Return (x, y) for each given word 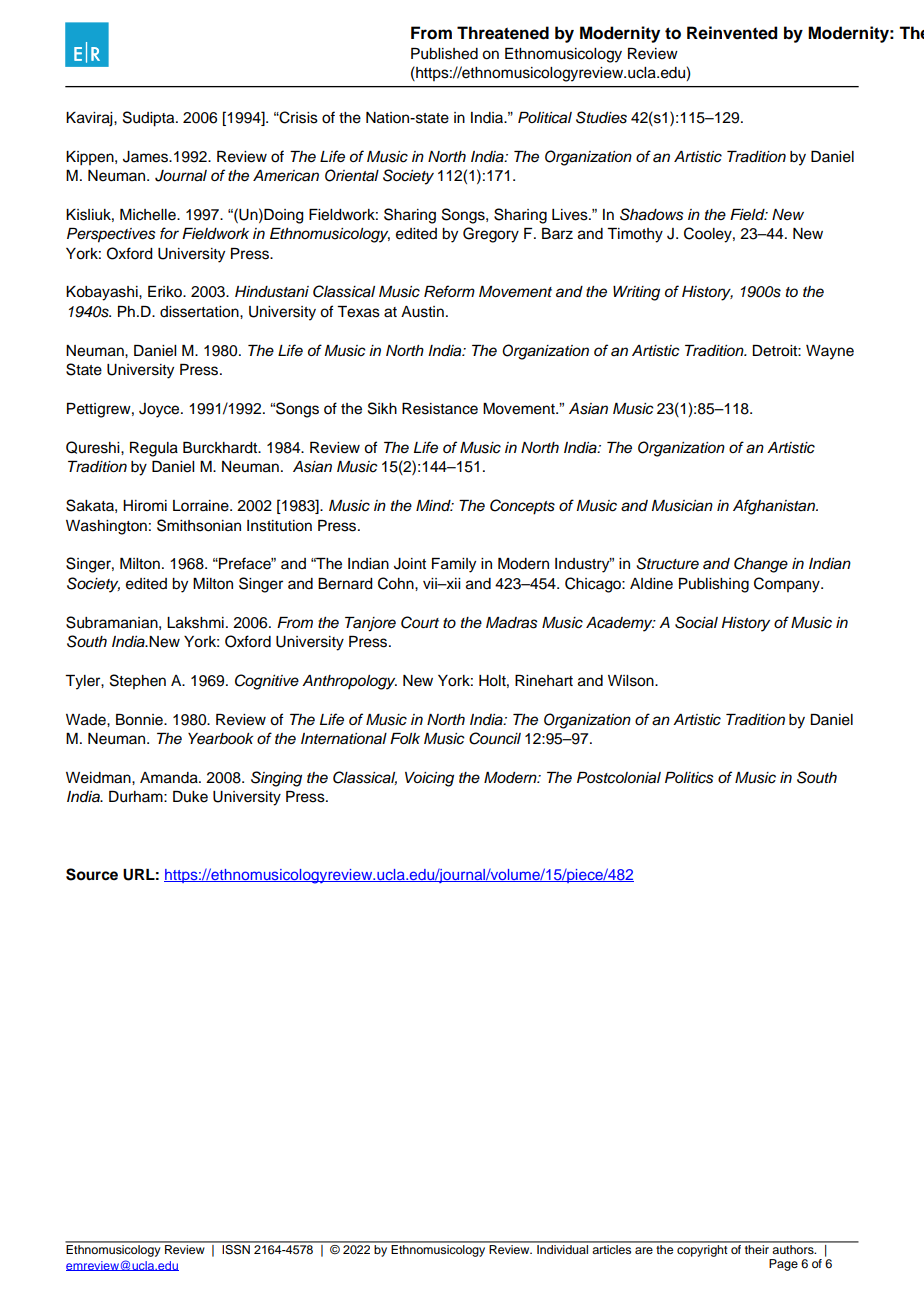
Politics (689, 778)
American (286, 175)
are (644, 1250)
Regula (154, 449)
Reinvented (732, 33)
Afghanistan (775, 507)
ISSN (236, 1248)
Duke (190, 797)
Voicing (429, 779)
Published (444, 54)
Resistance (440, 409)
